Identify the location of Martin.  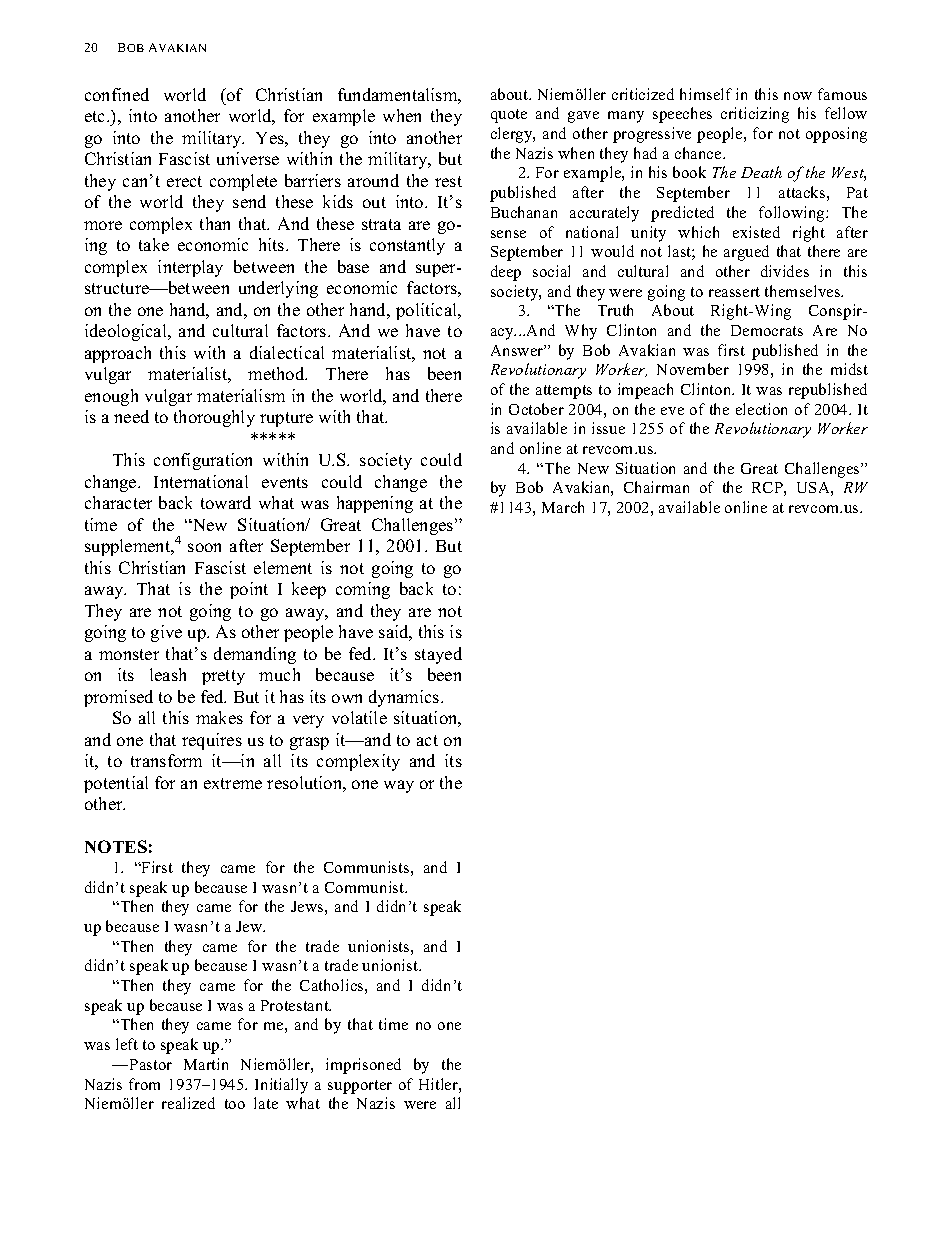
(206, 1064).
